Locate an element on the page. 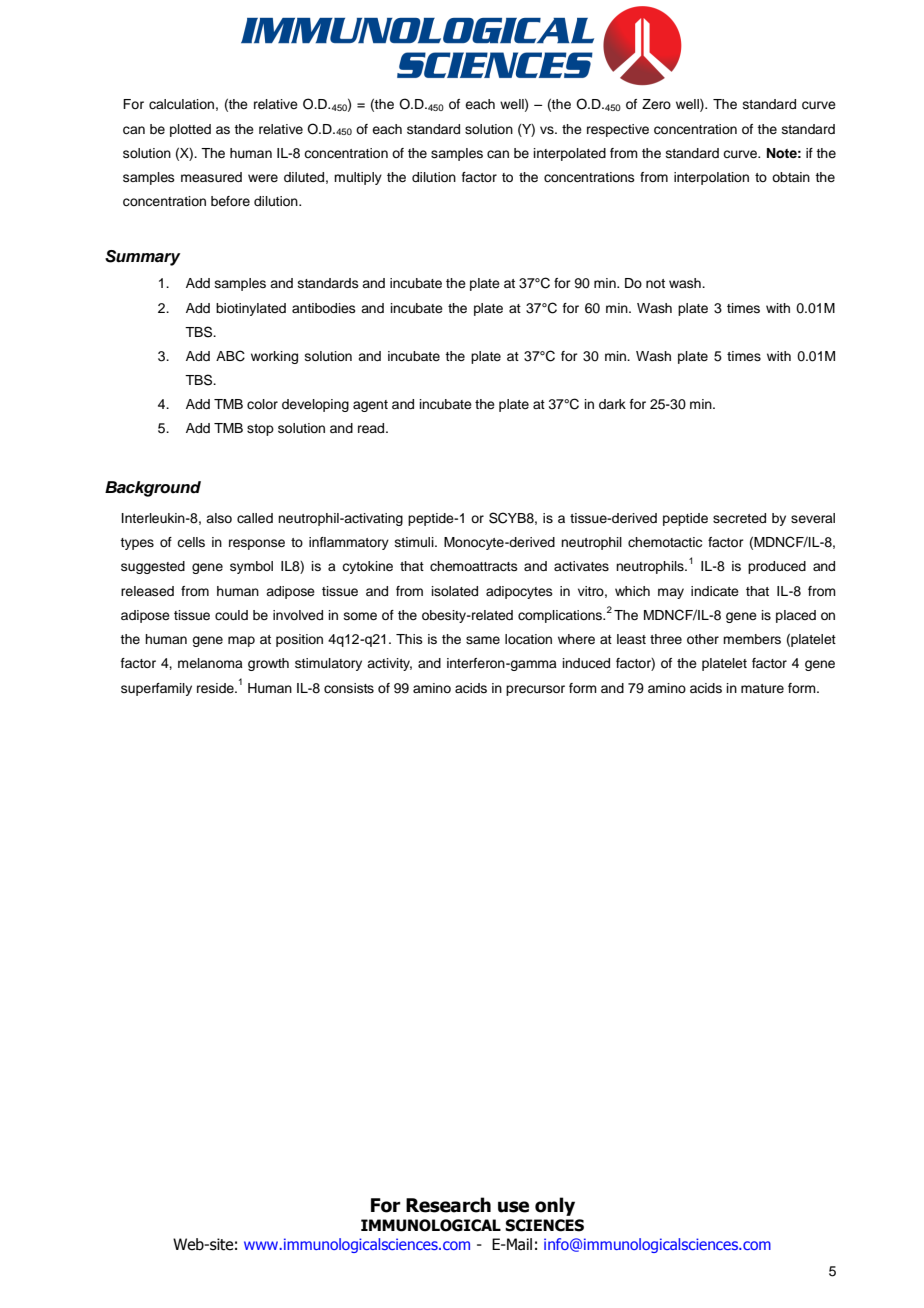 Image resolution: width=924 pixels, height=1308 pixels. mature is located at coordinates (762, 688).
